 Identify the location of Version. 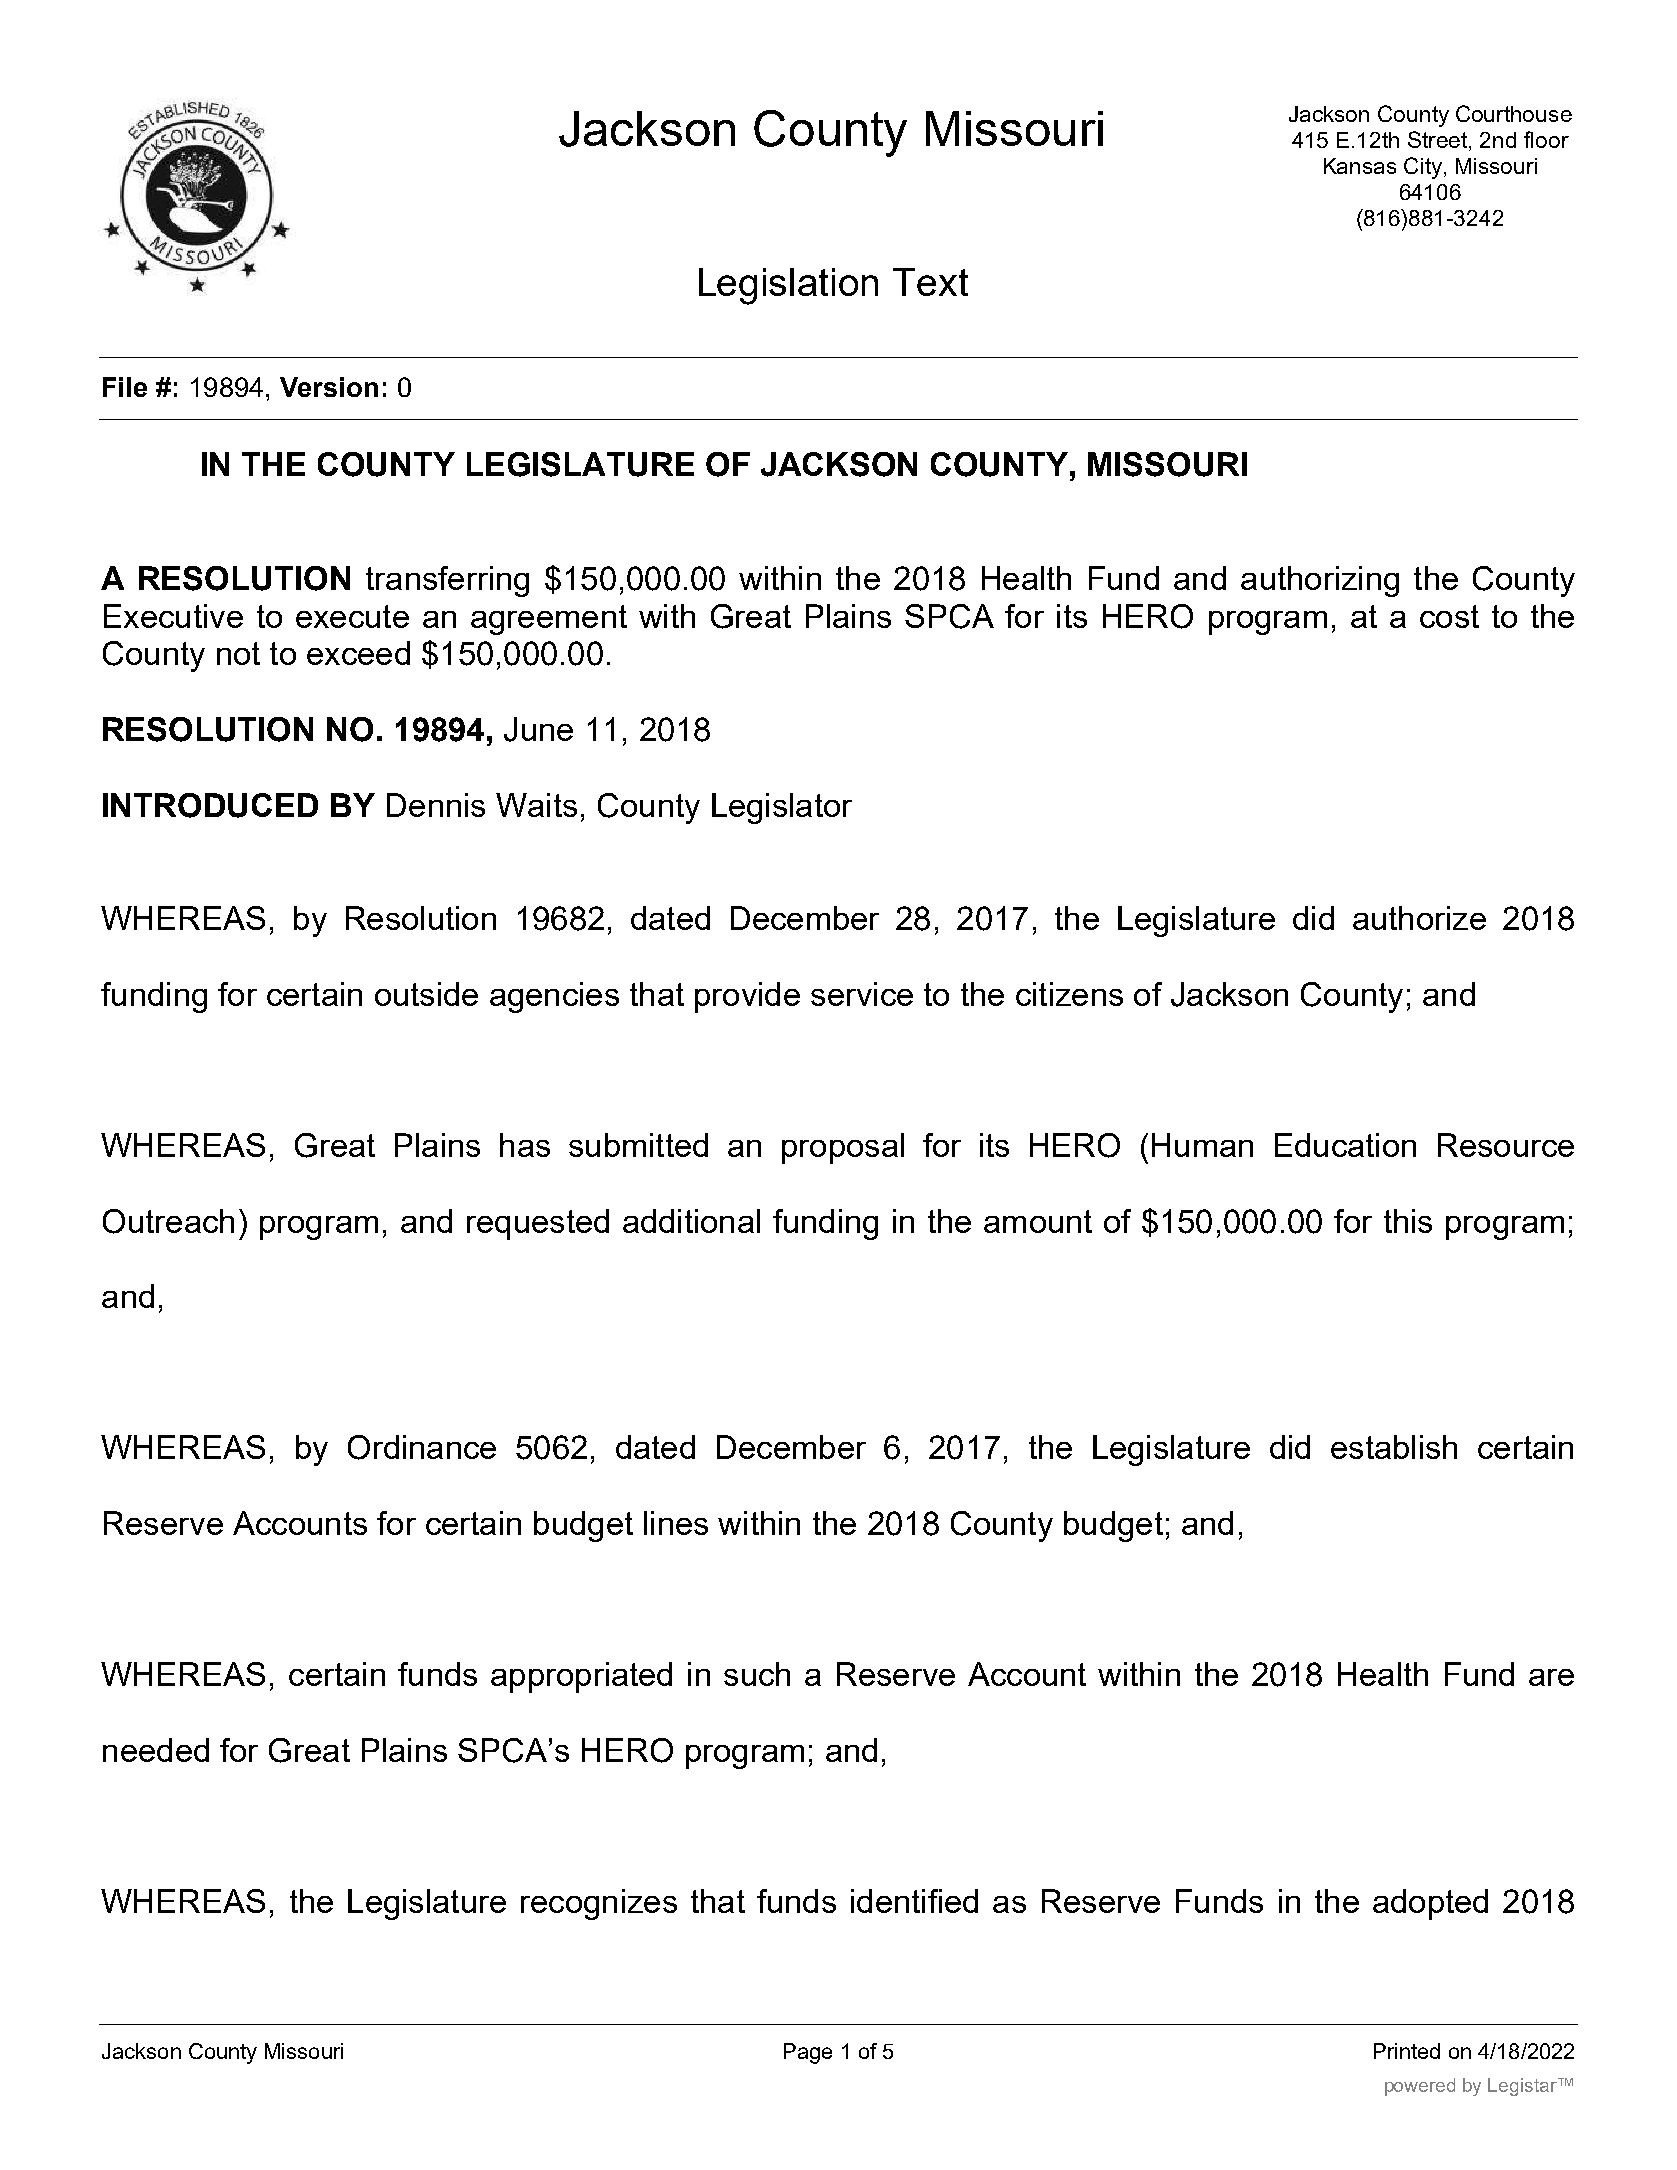
(329, 387).
